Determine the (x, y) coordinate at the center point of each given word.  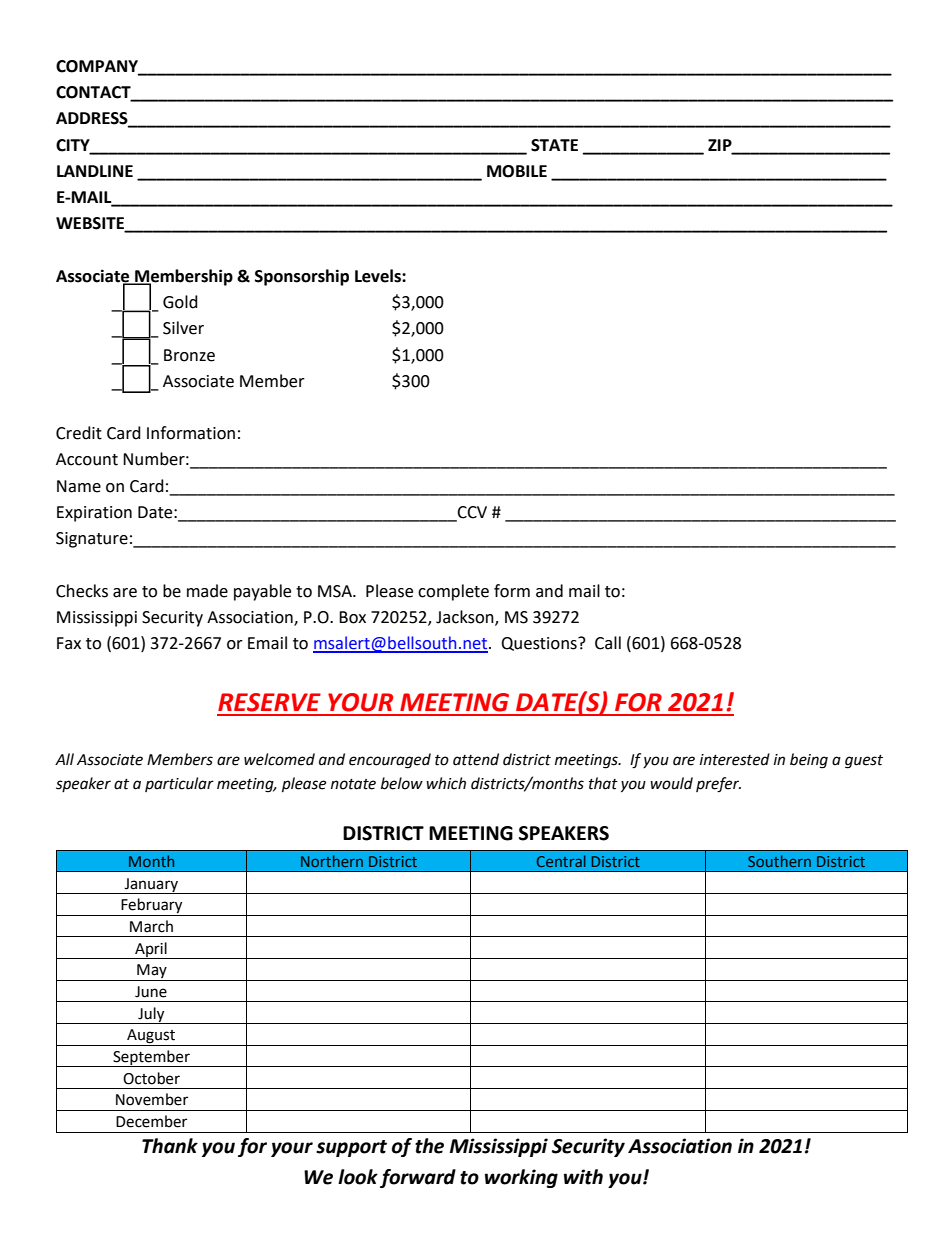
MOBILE (517, 171)
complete (453, 592)
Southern (779, 861)
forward (418, 1178)
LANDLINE (95, 171)
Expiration (94, 514)
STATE (554, 145)
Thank (170, 1146)
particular (179, 784)
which (446, 783)
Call (608, 643)
